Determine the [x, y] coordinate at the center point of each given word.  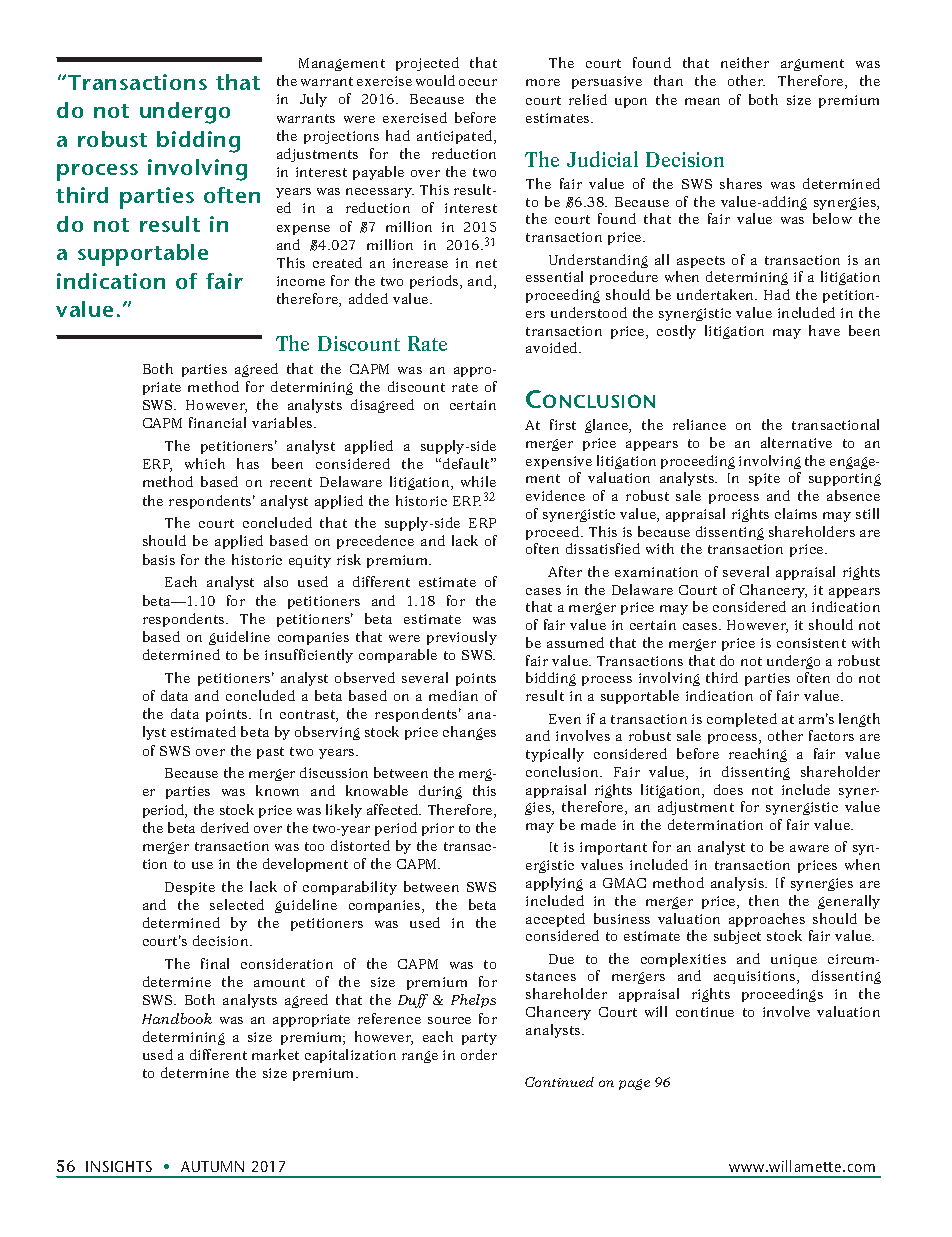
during [440, 792]
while [478, 481]
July [313, 100]
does [728, 789]
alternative [796, 442]
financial [217, 422]
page [634, 1084]
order [479, 1054]
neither [745, 62]
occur [478, 82]
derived [225, 827]
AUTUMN [212, 1166]
